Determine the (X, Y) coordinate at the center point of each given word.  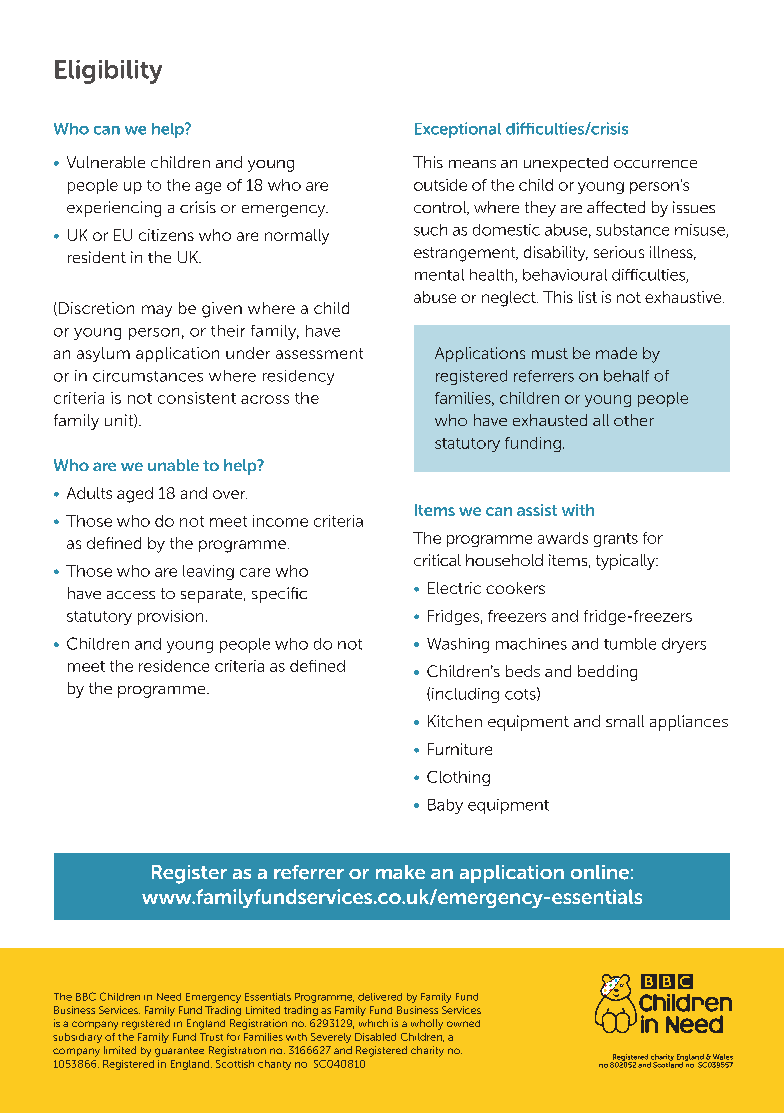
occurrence (655, 164)
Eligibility (108, 72)
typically (626, 562)
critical (437, 560)
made (616, 353)
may (157, 311)
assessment (319, 353)
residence (174, 666)
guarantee (179, 1052)
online (600, 872)
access (131, 595)
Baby (445, 806)
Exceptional (458, 130)
